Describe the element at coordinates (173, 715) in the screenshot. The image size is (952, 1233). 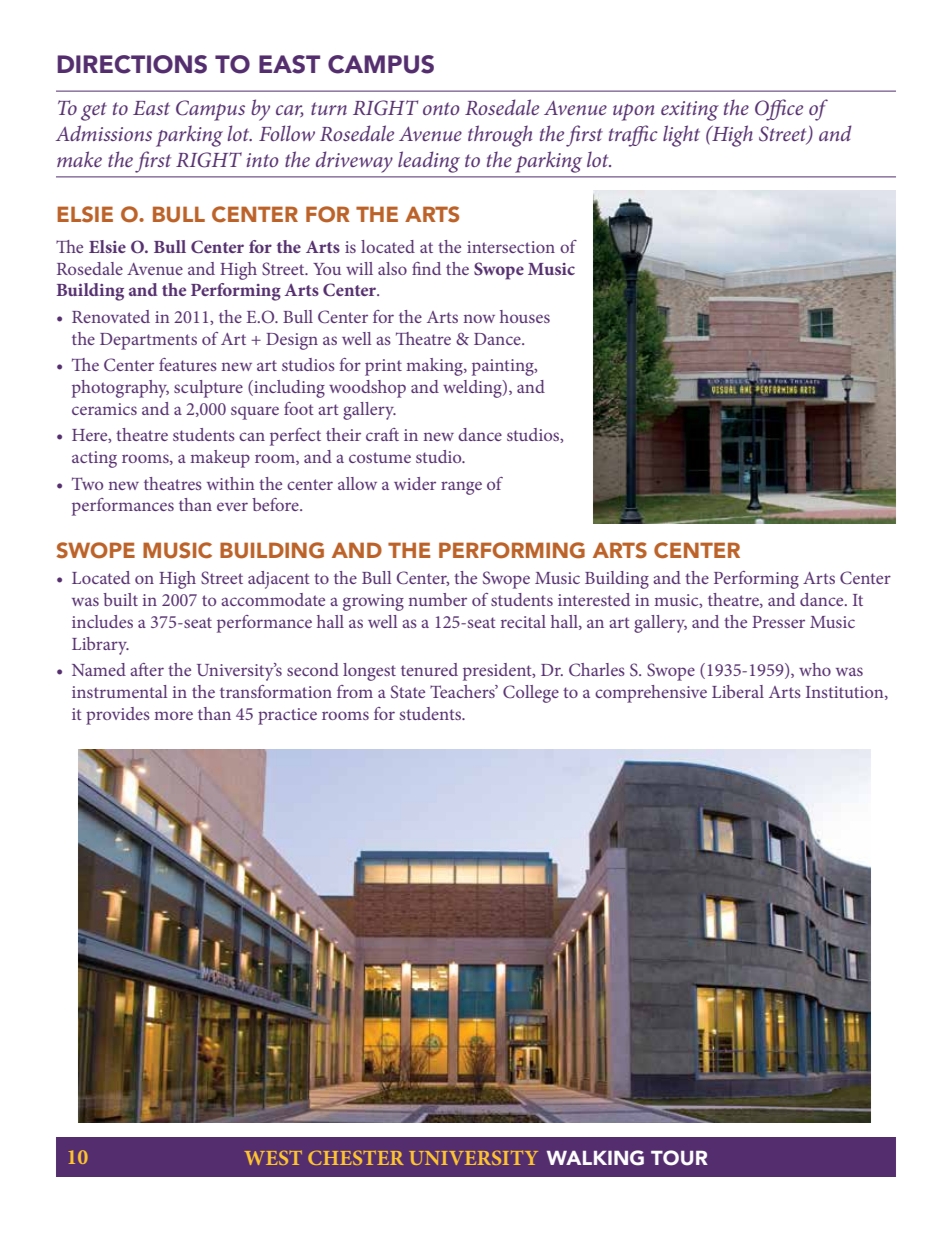
I see `more` at that location.
